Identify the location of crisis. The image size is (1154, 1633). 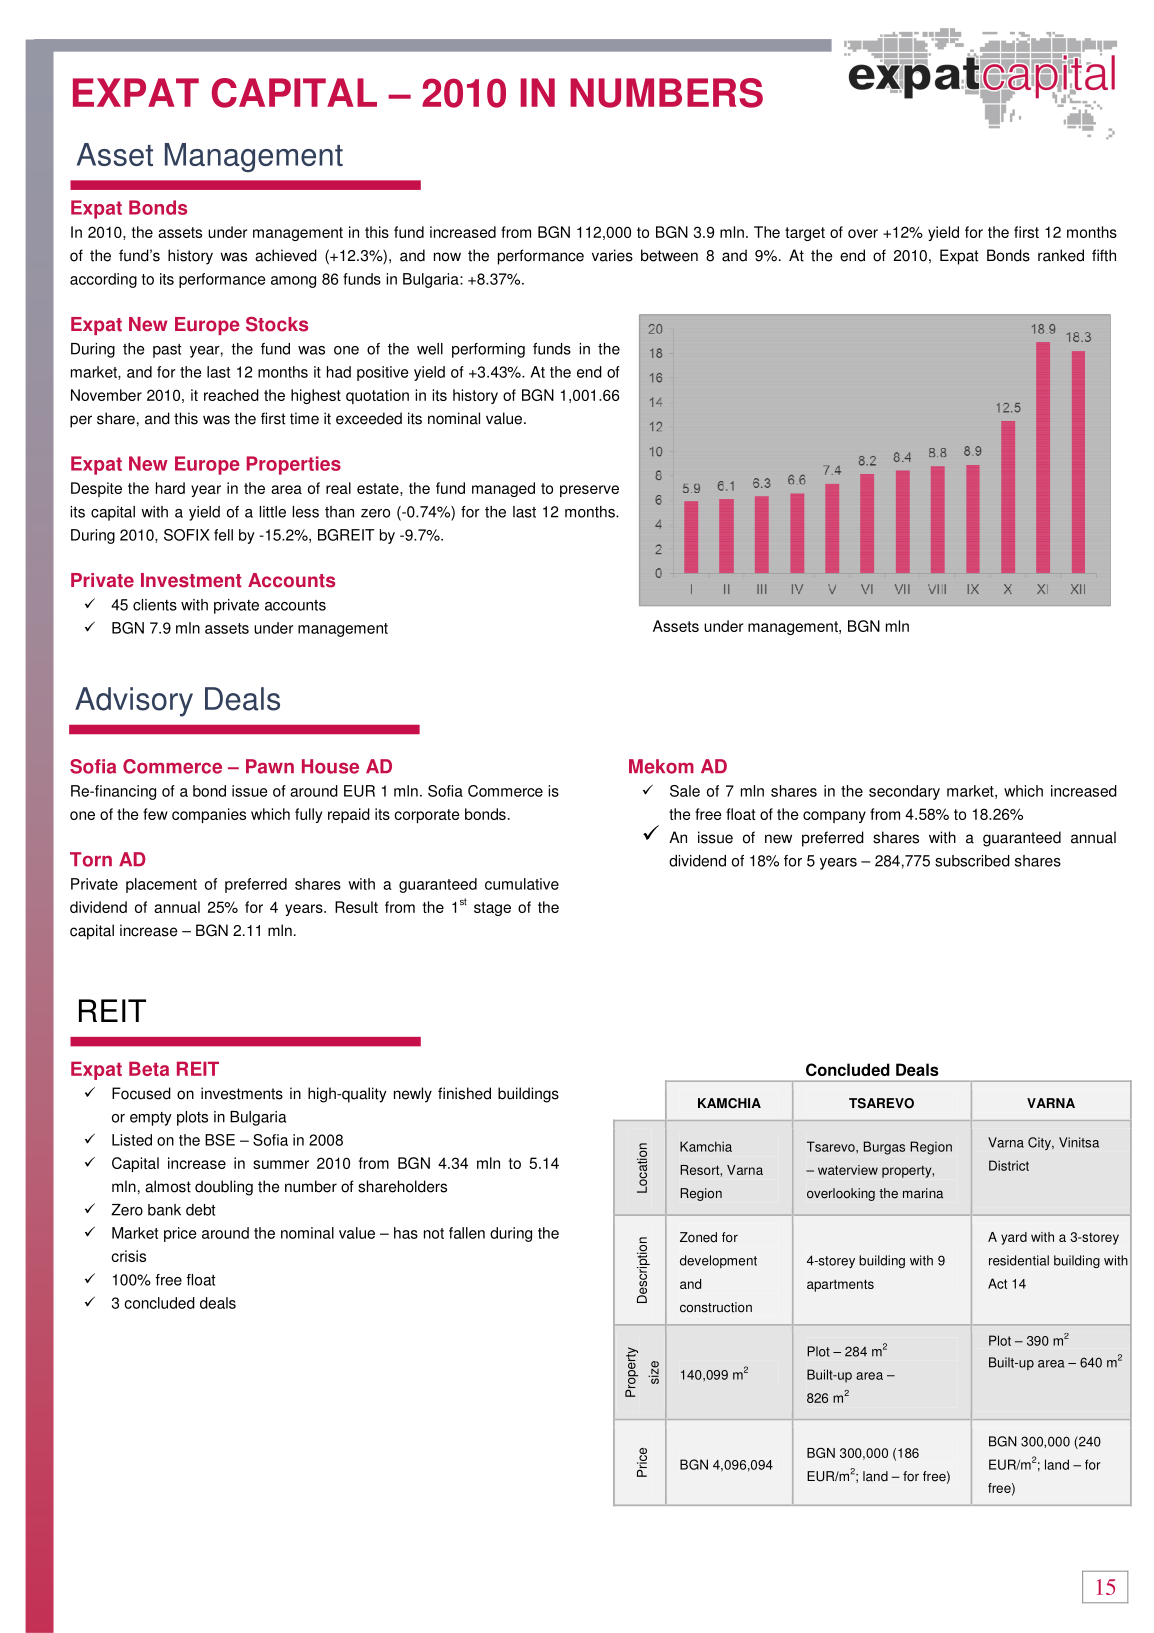
(128, 1256).
